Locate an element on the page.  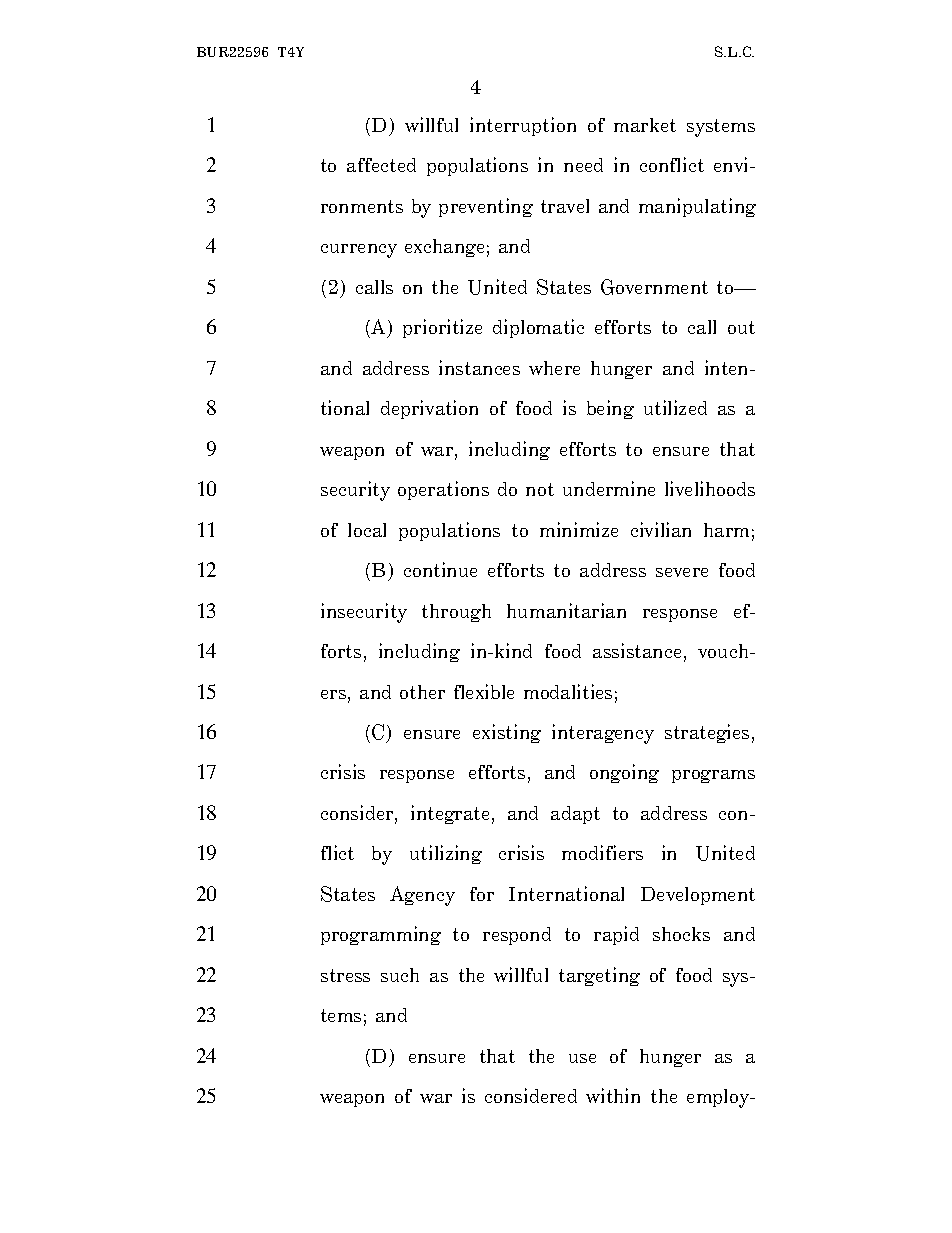
continue is located at coordinates (440, 569).
